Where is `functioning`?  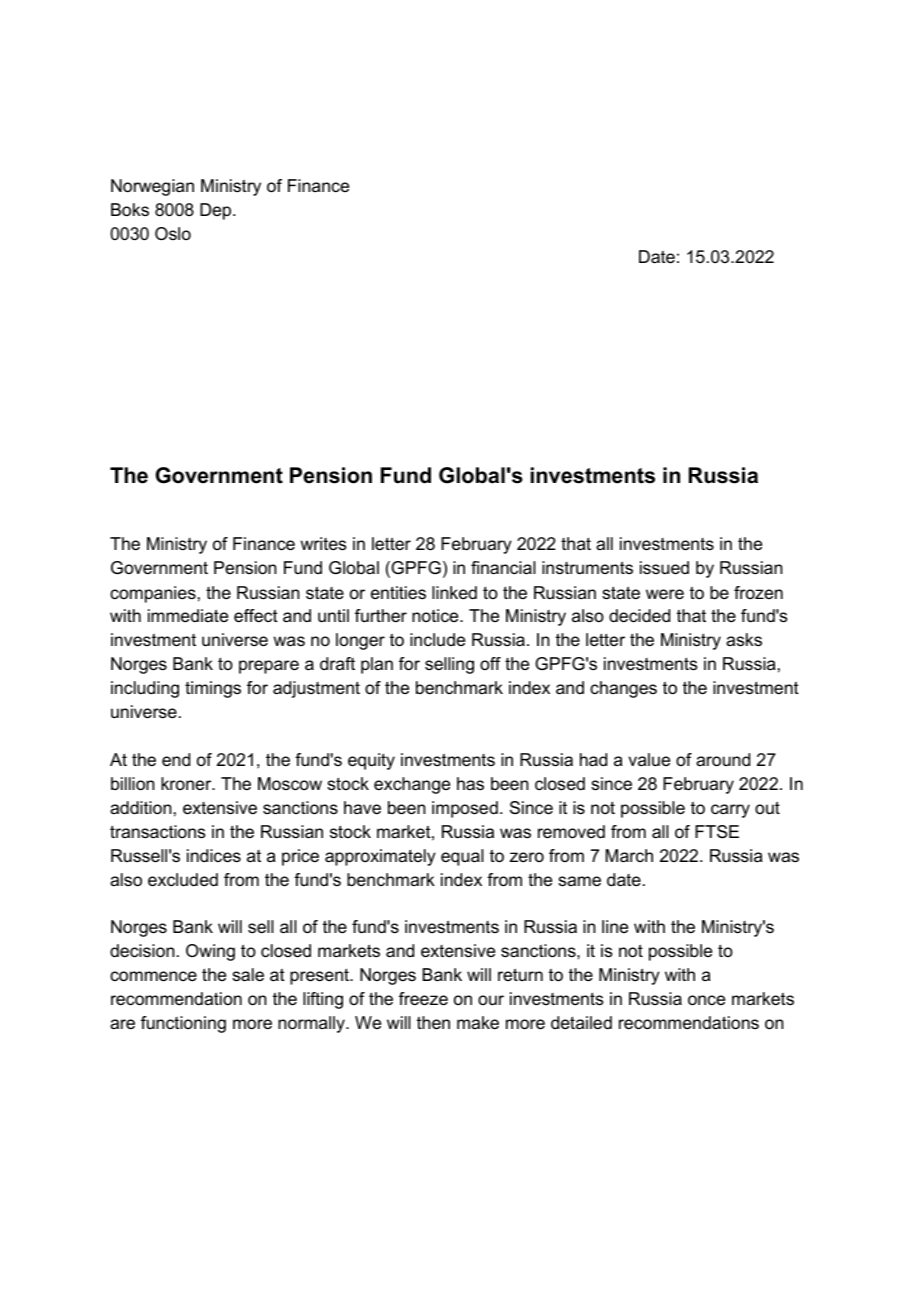
functioning is located at coordinates (183, 1024).
